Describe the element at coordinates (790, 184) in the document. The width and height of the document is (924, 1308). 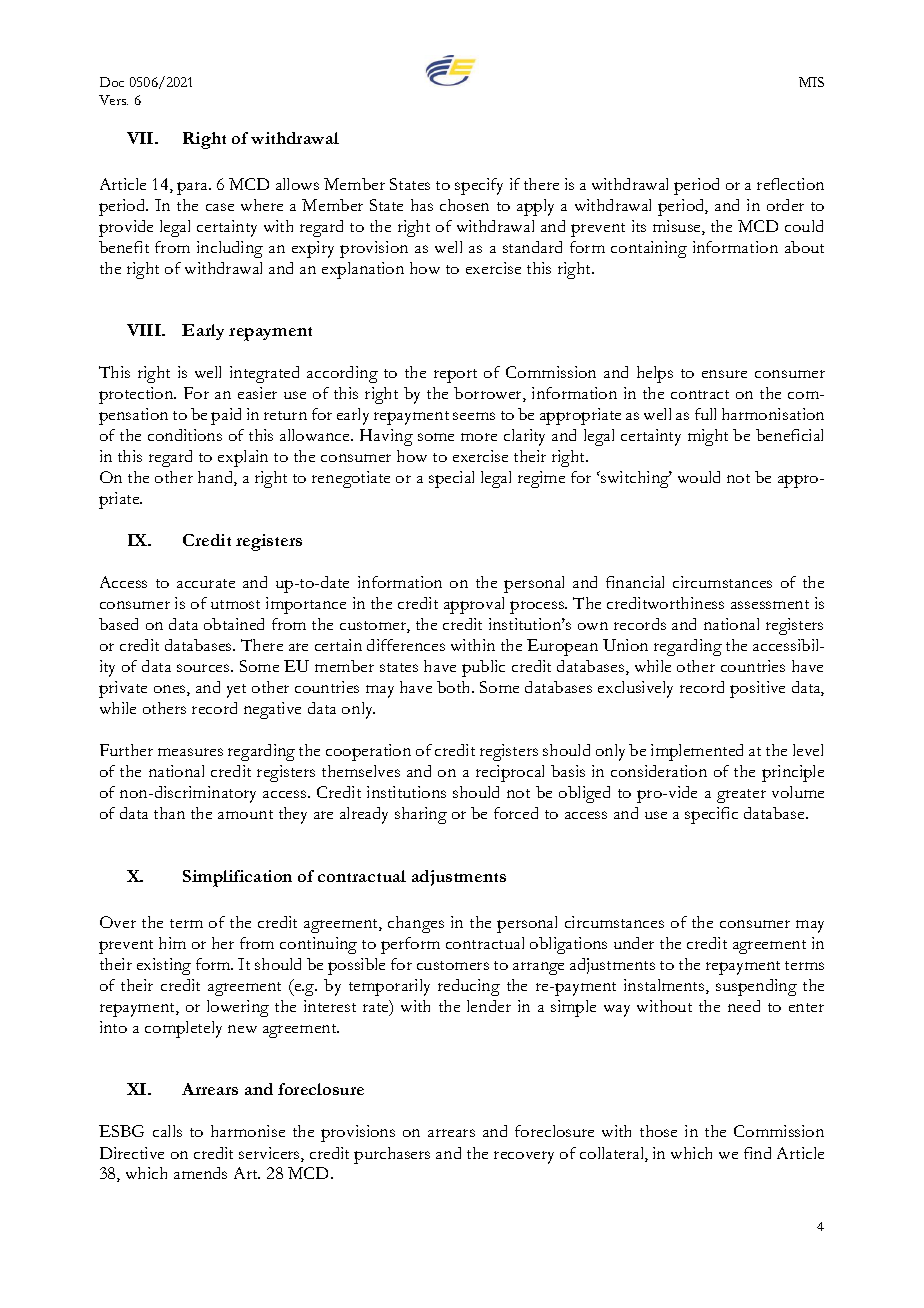
I see `reflection` at that location.
